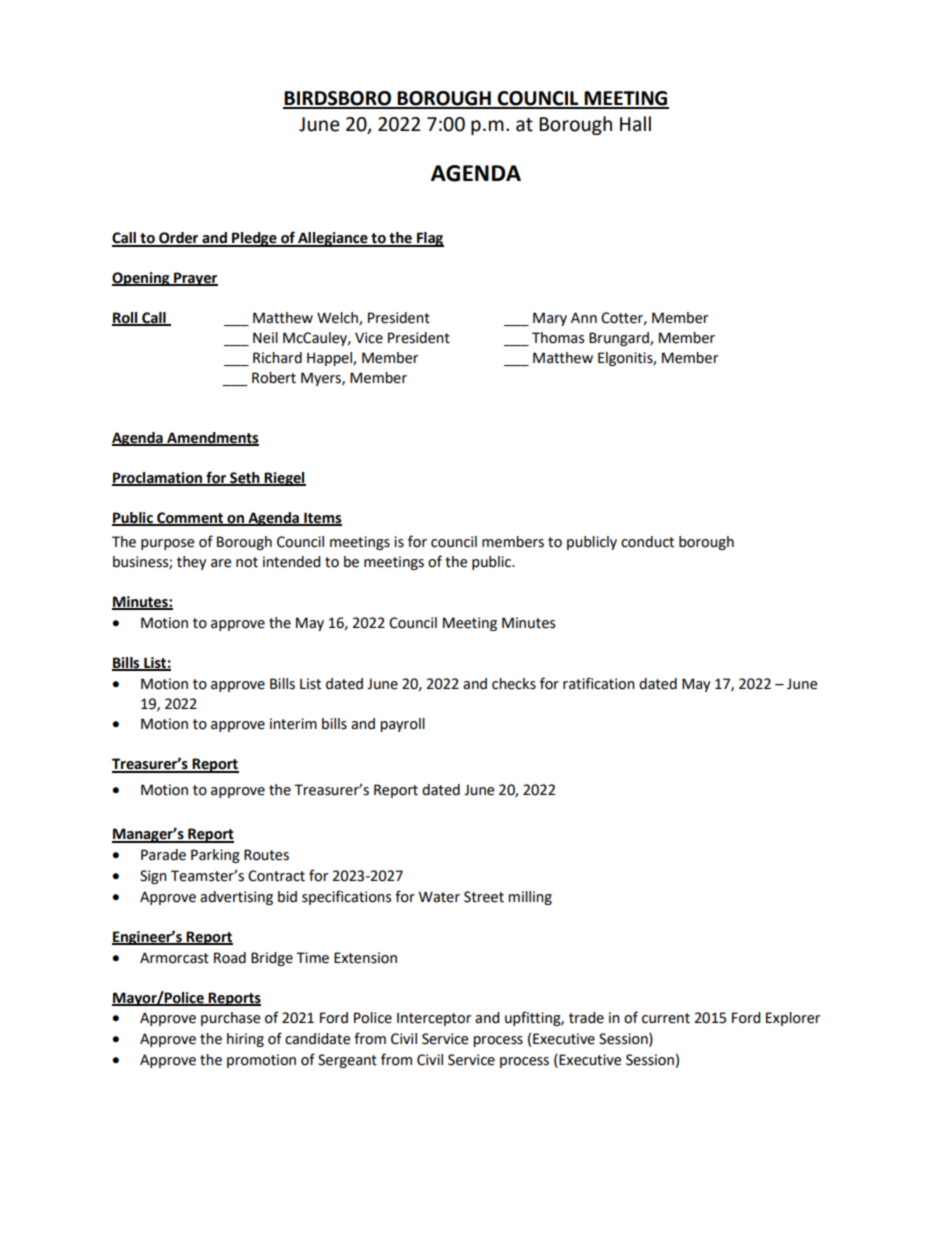 This document has height=1233, width=952. What do you see at coordinates (647, 542) in the document?
I see `conduct` at bounding box center [647, 542].
